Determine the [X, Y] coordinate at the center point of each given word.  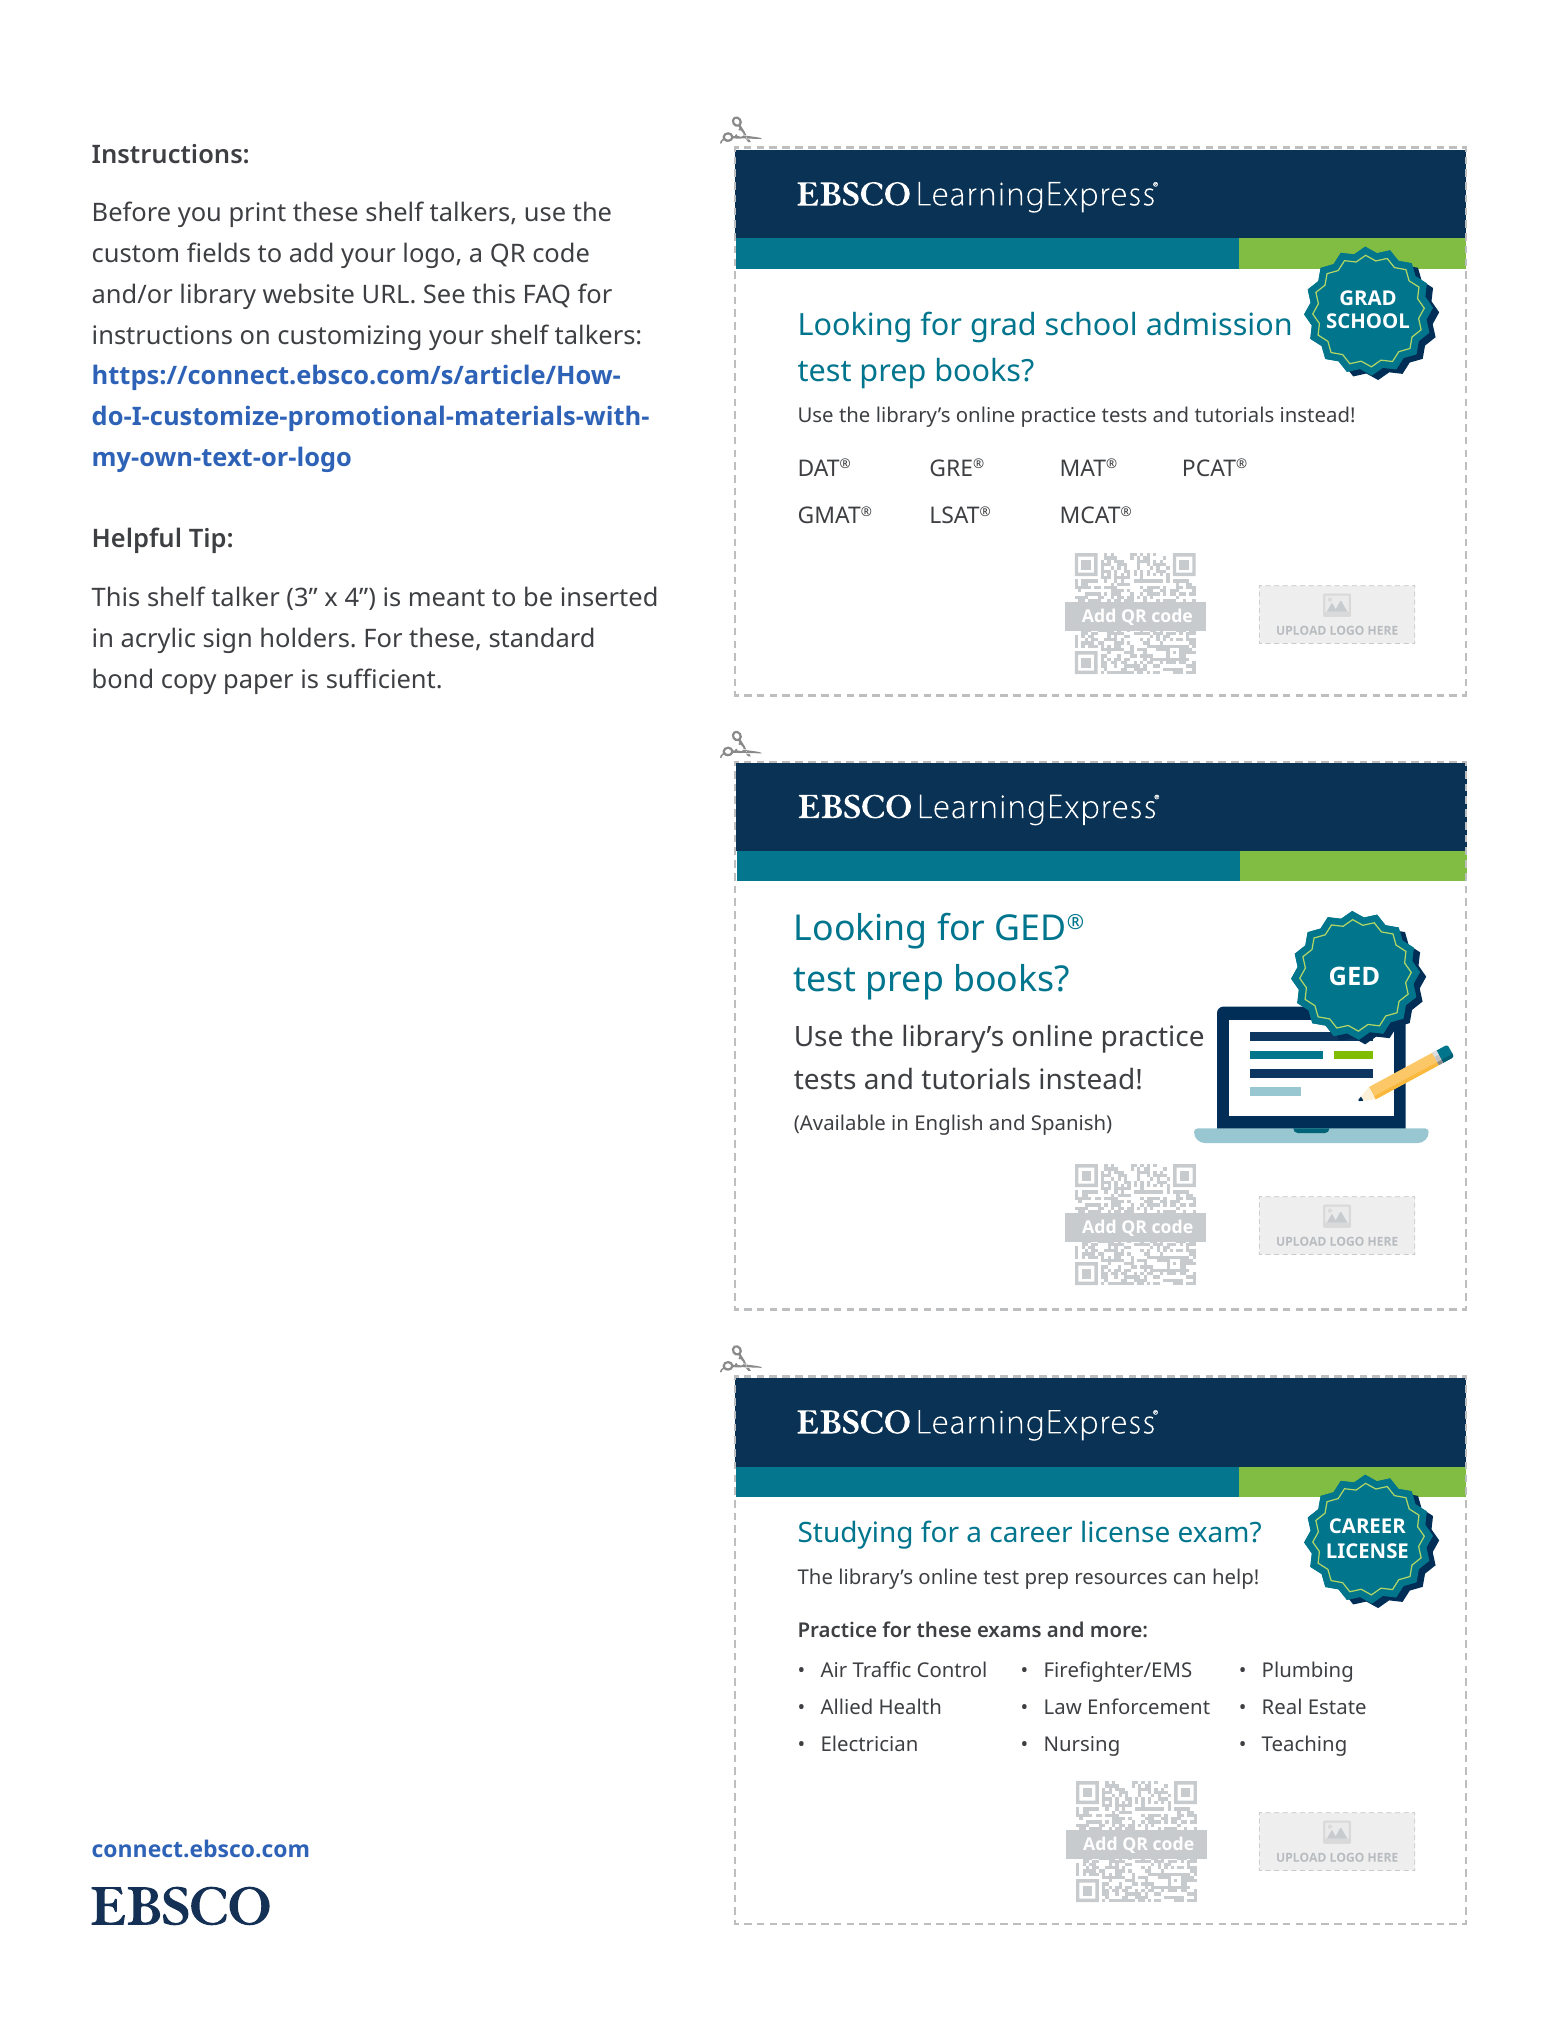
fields [218, 252]
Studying [855, 1534]
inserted [609, 596]
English [949, 1124]
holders [305, 637]
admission [1218, 324]
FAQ [547, 296]
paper [259, 684]
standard [541, 637]
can [1189, 1578]
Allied [846, 1706]
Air [833, 1669]
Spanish [1068, 1124]
